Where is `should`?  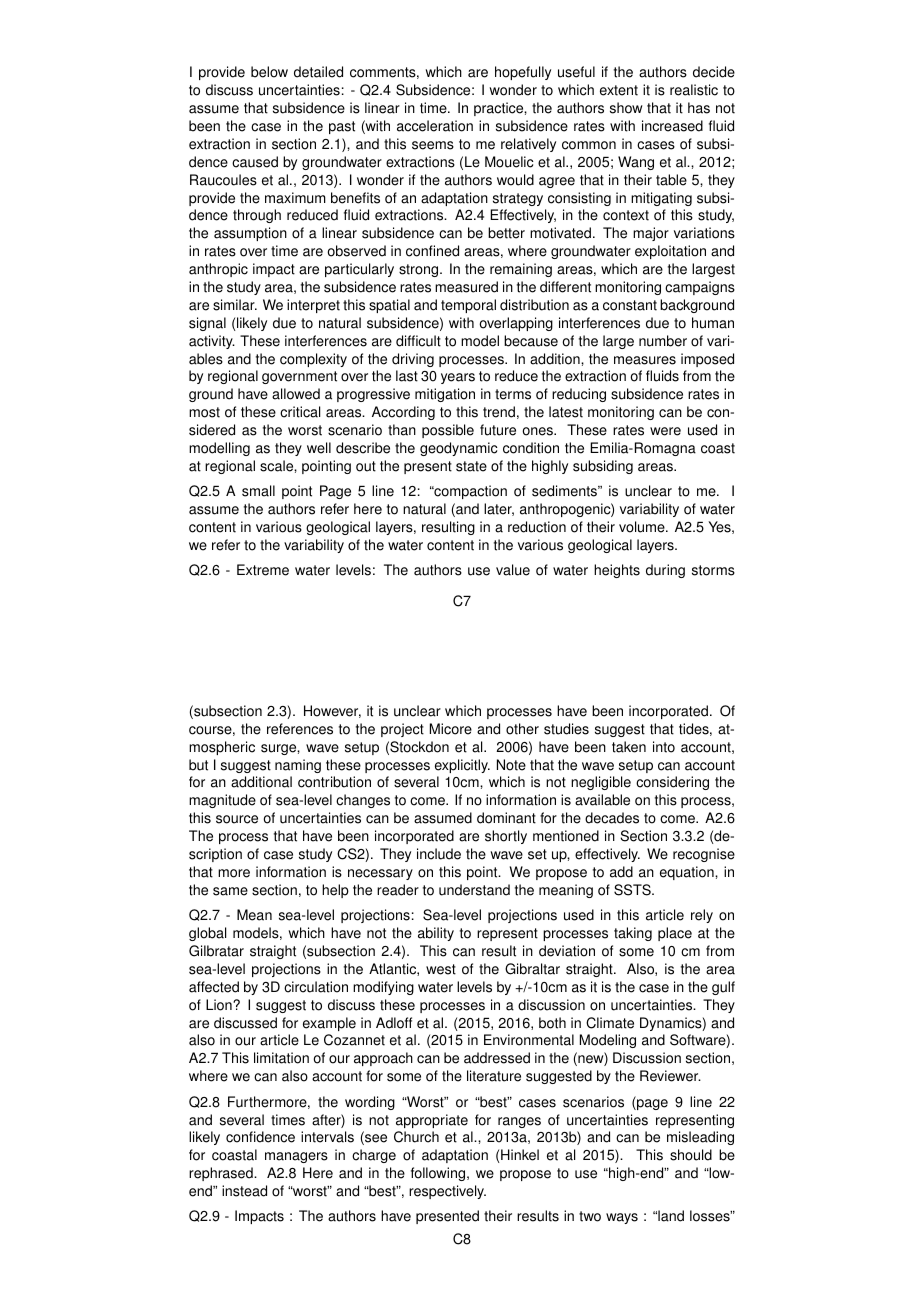
should is located at coordinates (691, 1155).
